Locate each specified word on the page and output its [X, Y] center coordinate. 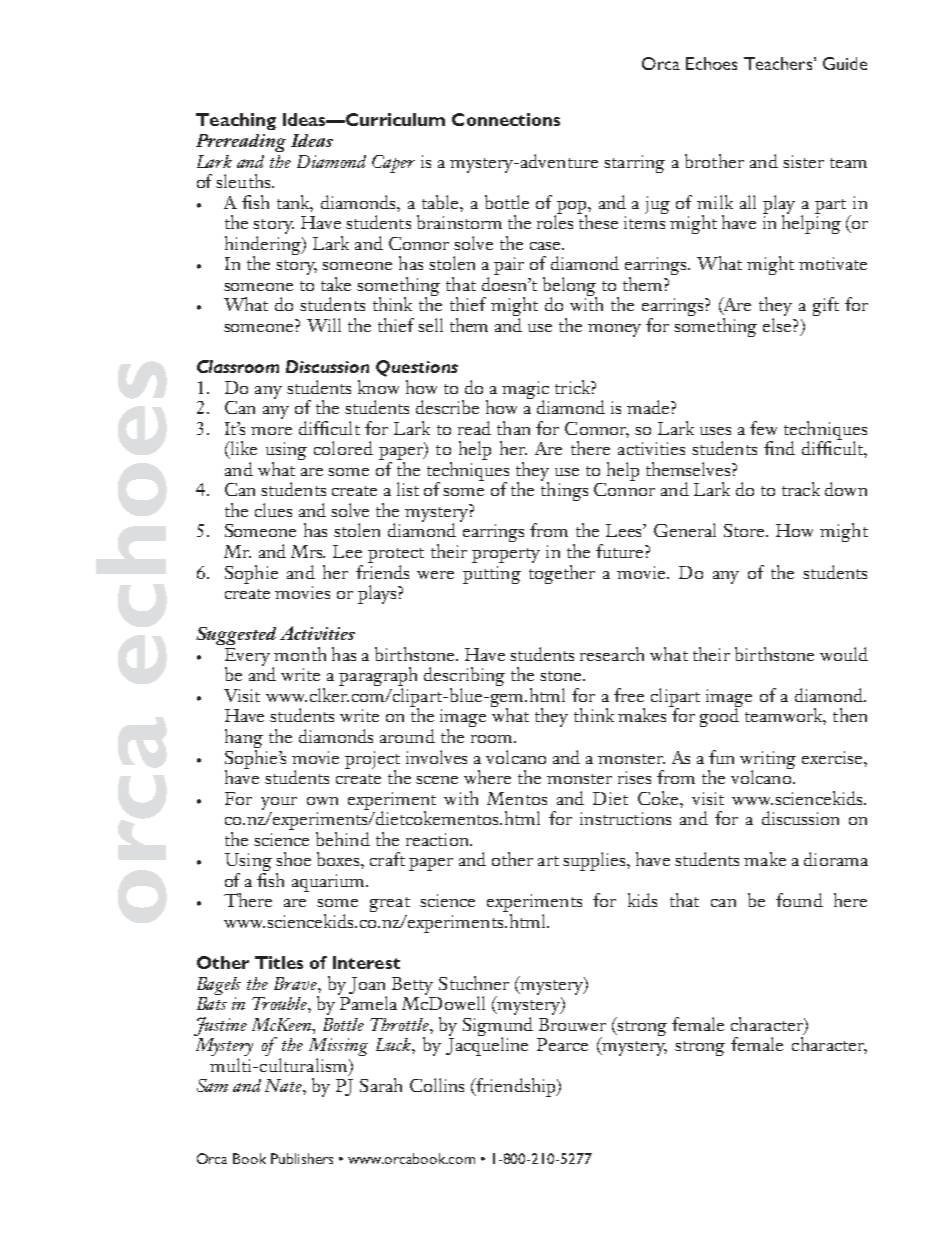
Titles [279, 962]
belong [570, 287]
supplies [595, 861]
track [801, 489]
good [720, 716]
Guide [845, 63]
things [564, 490]
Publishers [302, 1158]
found [799, 900]
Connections [506, 119]
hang [244, 738]
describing [464, 678]
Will [324, 325]
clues [273, 510]
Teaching [236, 121]
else [778, 323]
